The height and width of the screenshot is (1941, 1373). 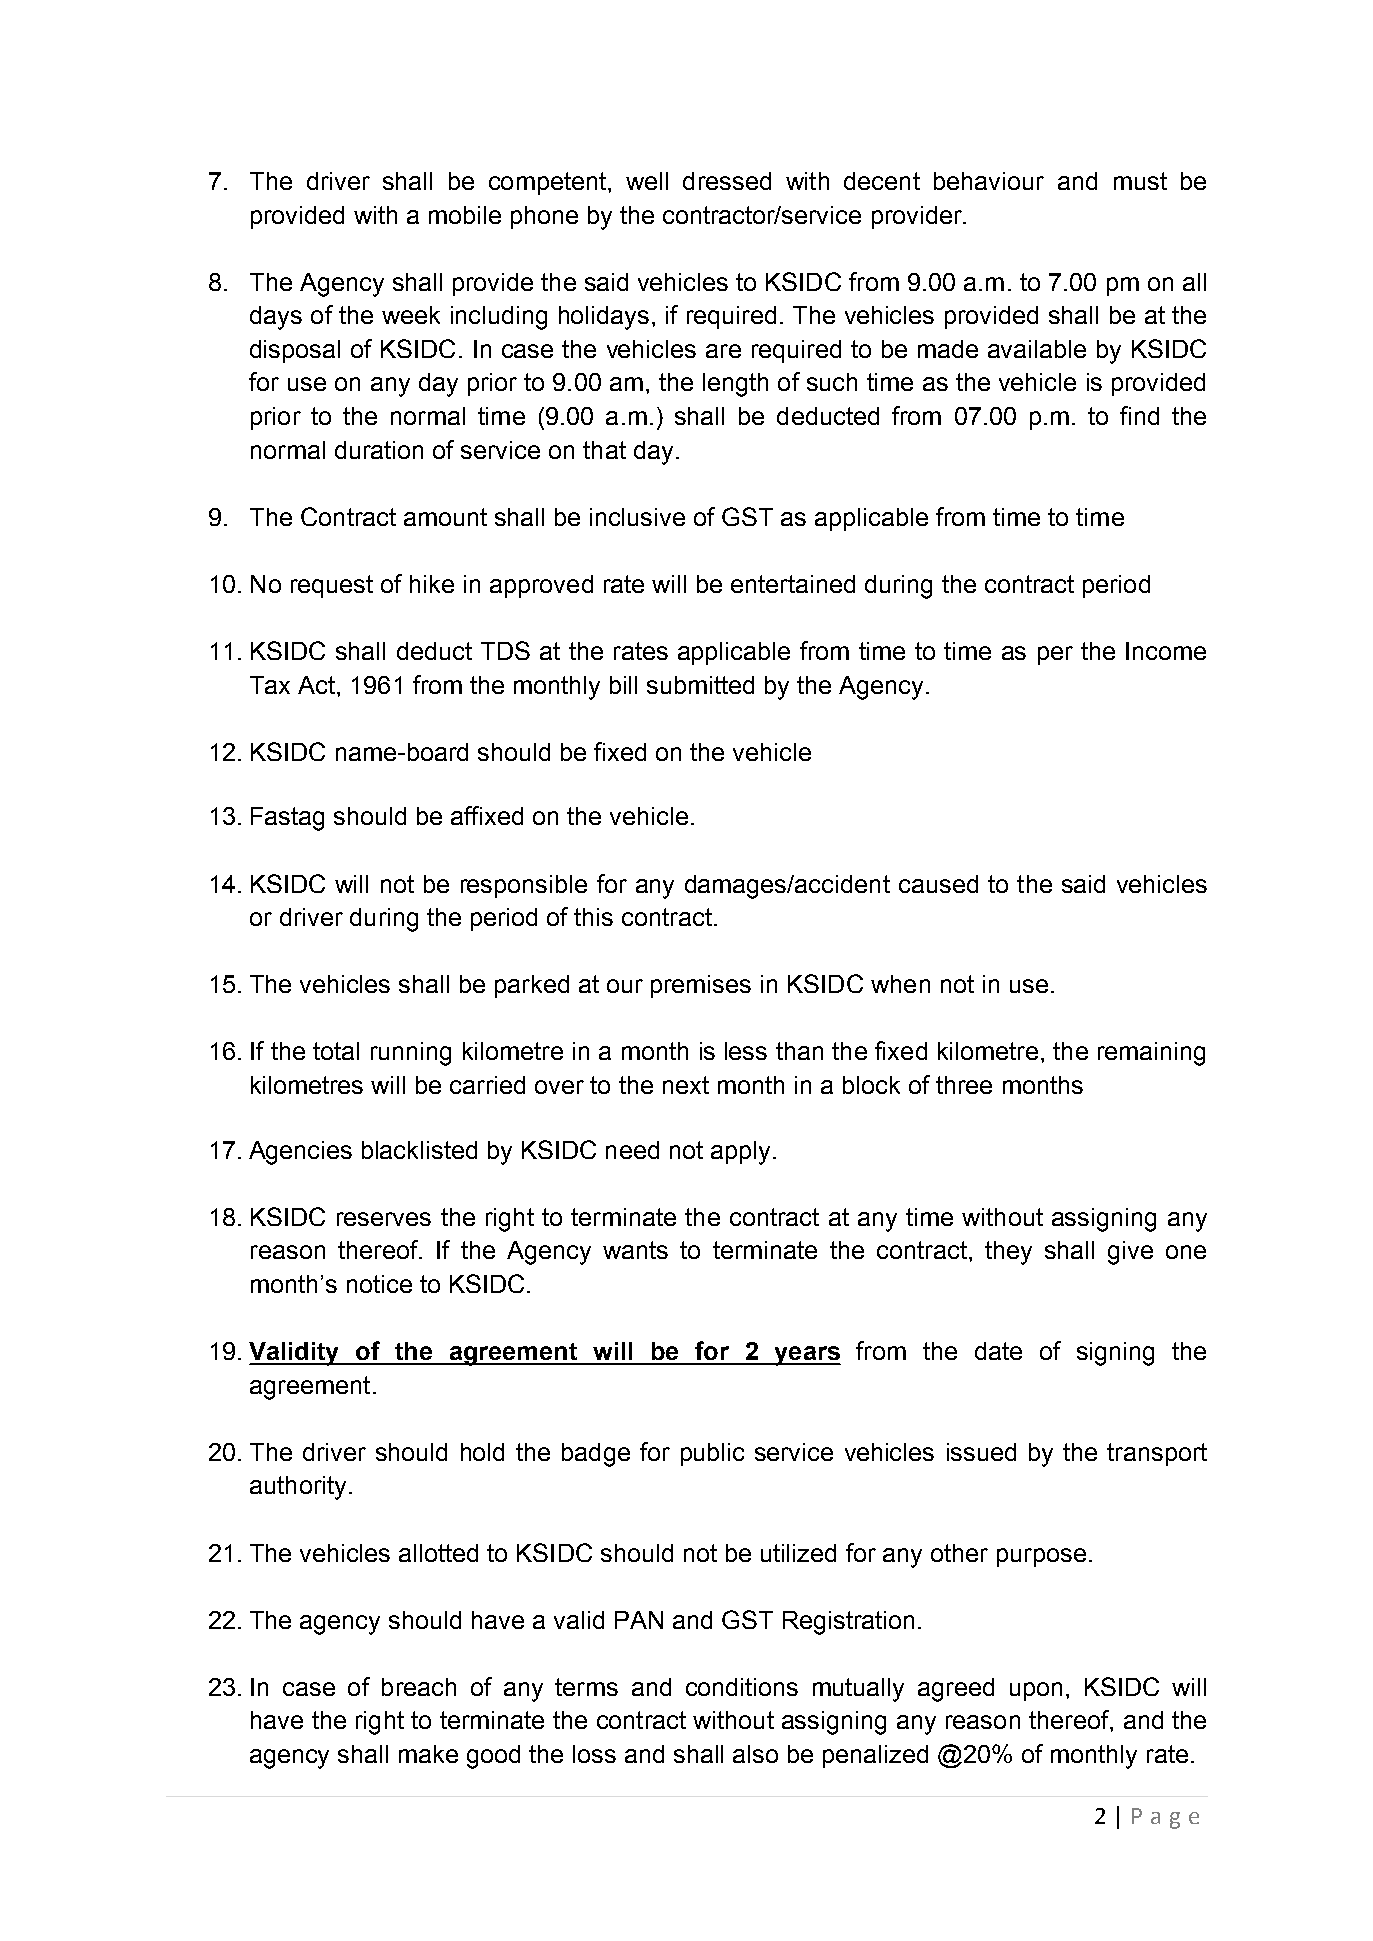 I want to click on years, so click(x=806, y=1356).
